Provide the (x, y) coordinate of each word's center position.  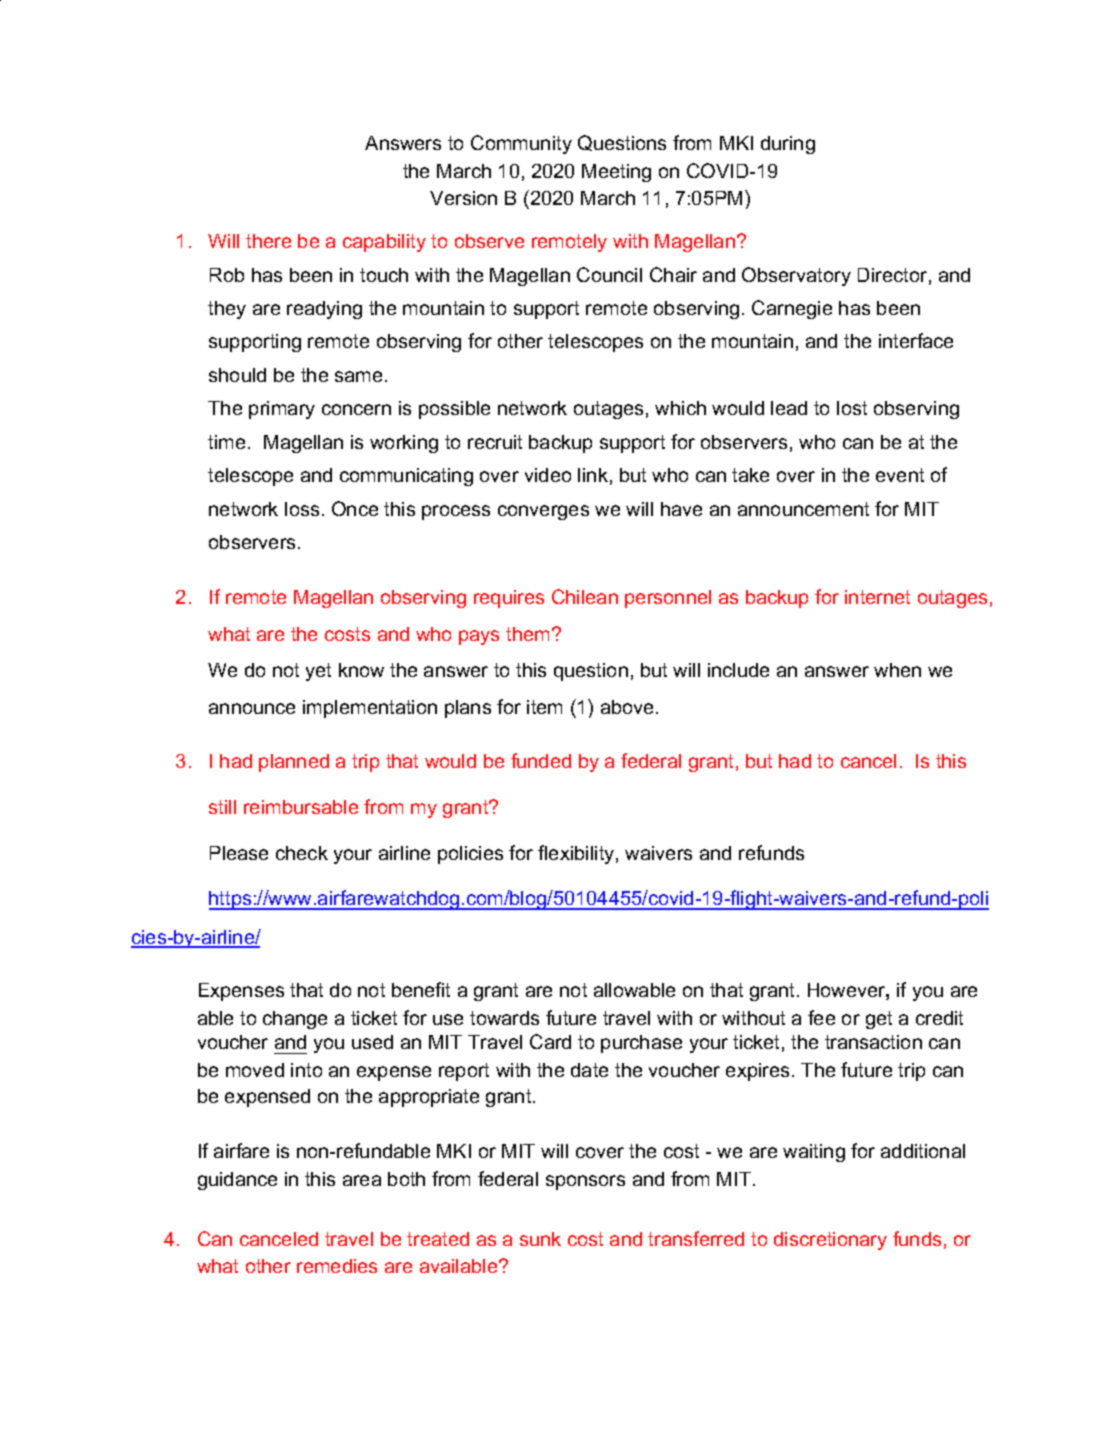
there (268, 241)
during (788, 145)
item (544, 707)
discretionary (830, 1241)
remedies (337, 1266)
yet (318, 672)
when (897, 670)
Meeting (616, 173)
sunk (540, 1239)
